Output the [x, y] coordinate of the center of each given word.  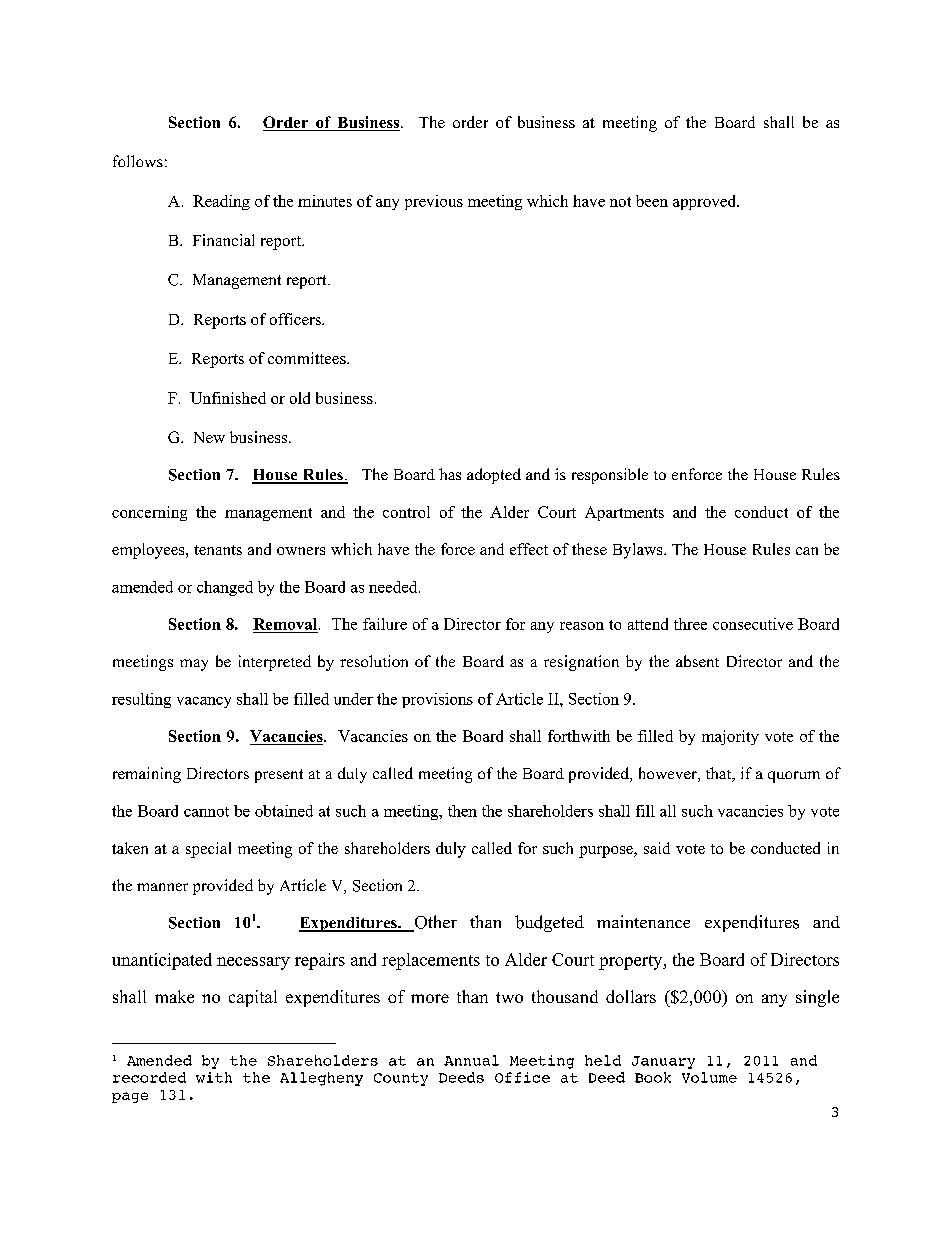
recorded [149, 1077]
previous [434, 202]
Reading [221, 202]
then [462, 811]
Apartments [624, 513]
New [209, 437]
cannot [206, 812]
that [720, 774]
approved [706, 202]
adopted [494, 476]
